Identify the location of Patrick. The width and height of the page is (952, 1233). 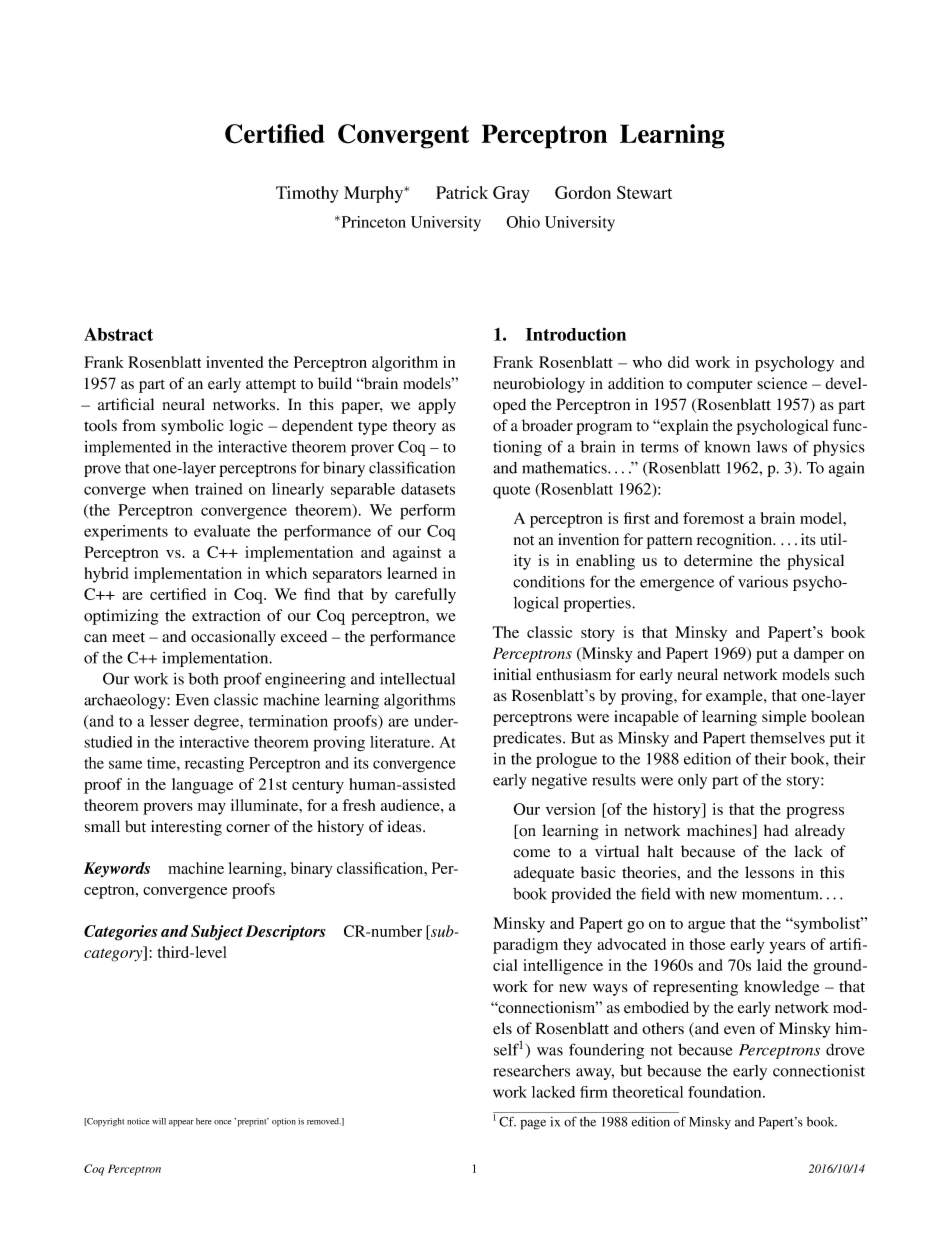
(462, 192).
